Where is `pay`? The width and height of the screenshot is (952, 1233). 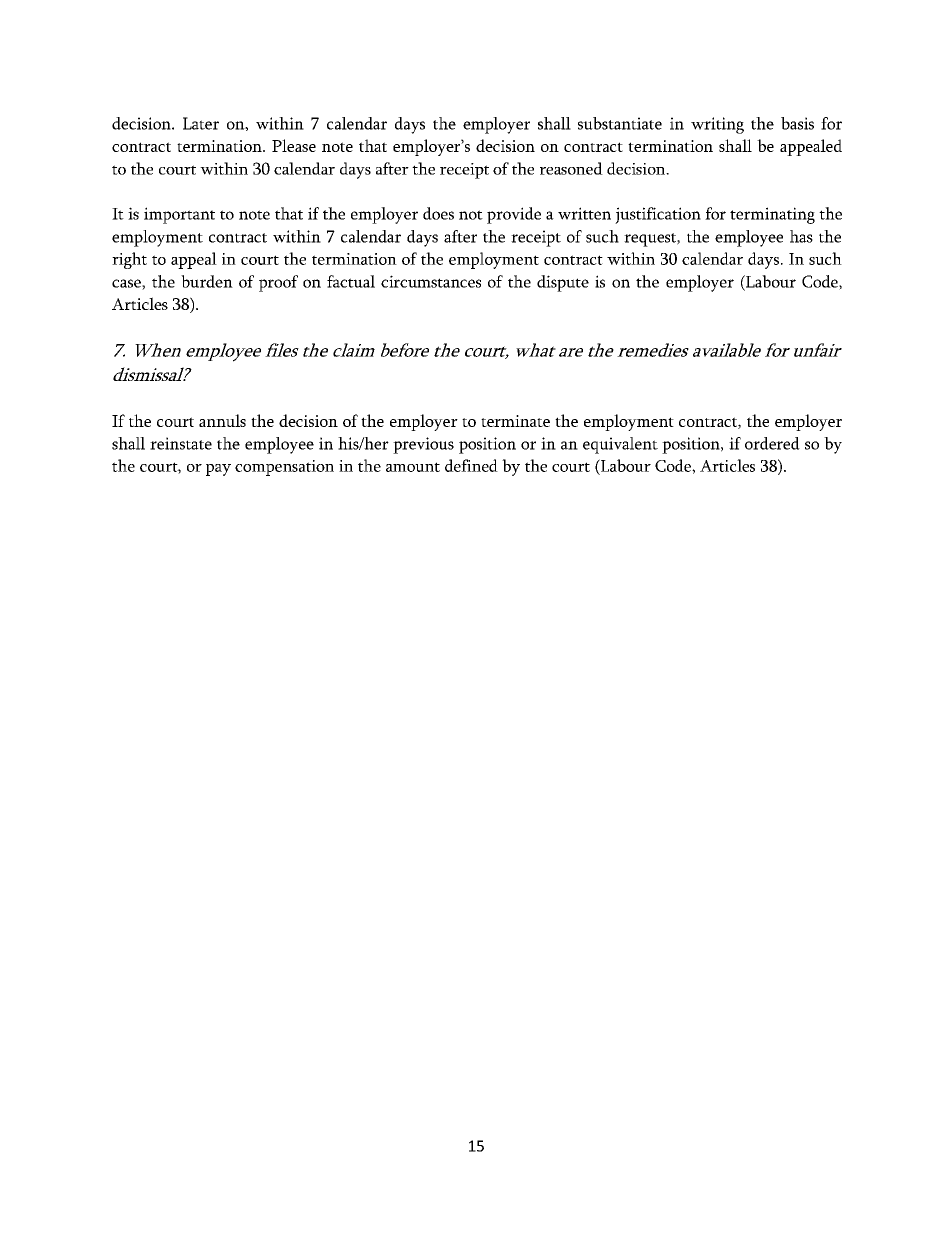
pay is located at coordinates (218, 470).
